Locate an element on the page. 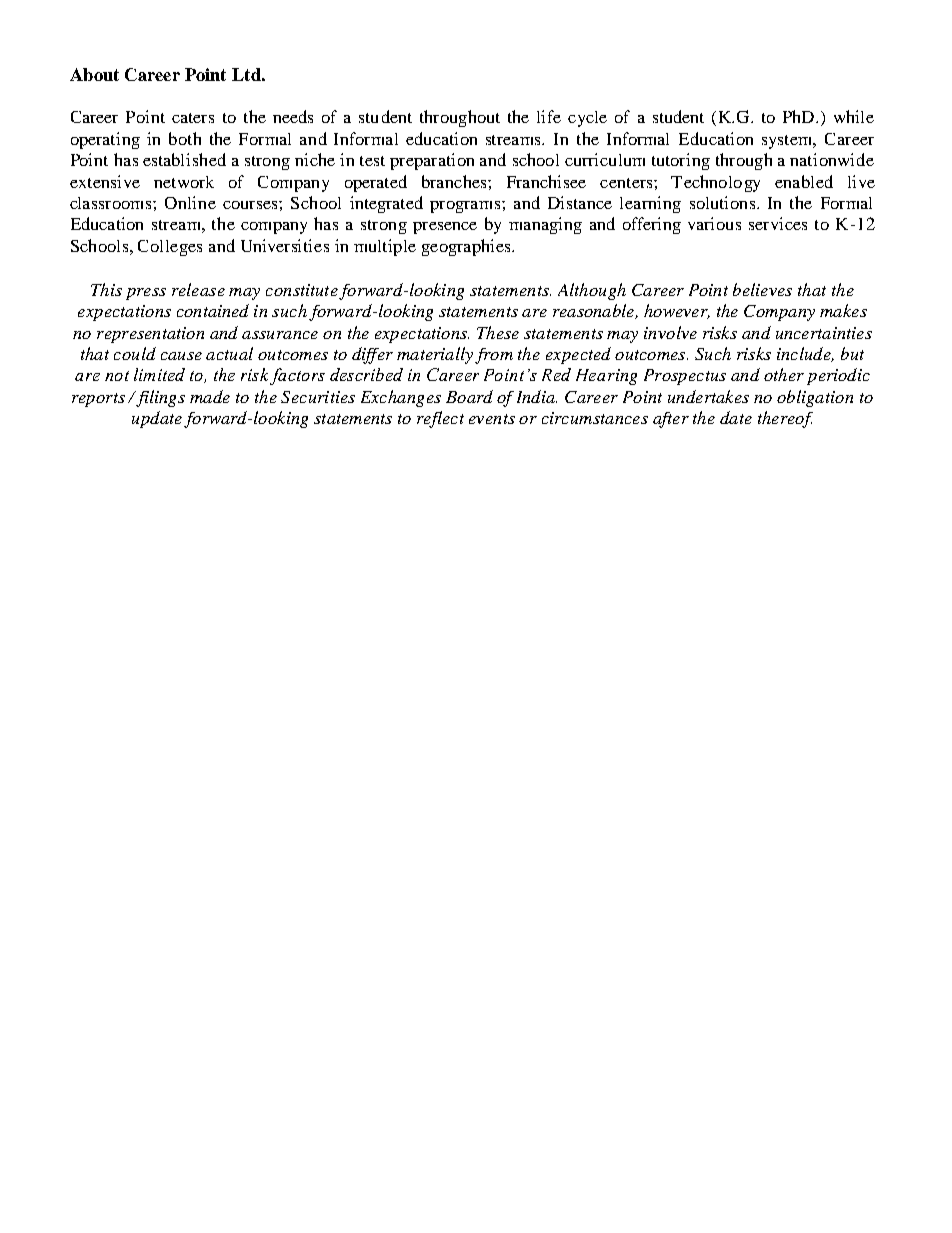 The height and width of the image is (1233, 952). solutions is located at coordinates (724, 202).
